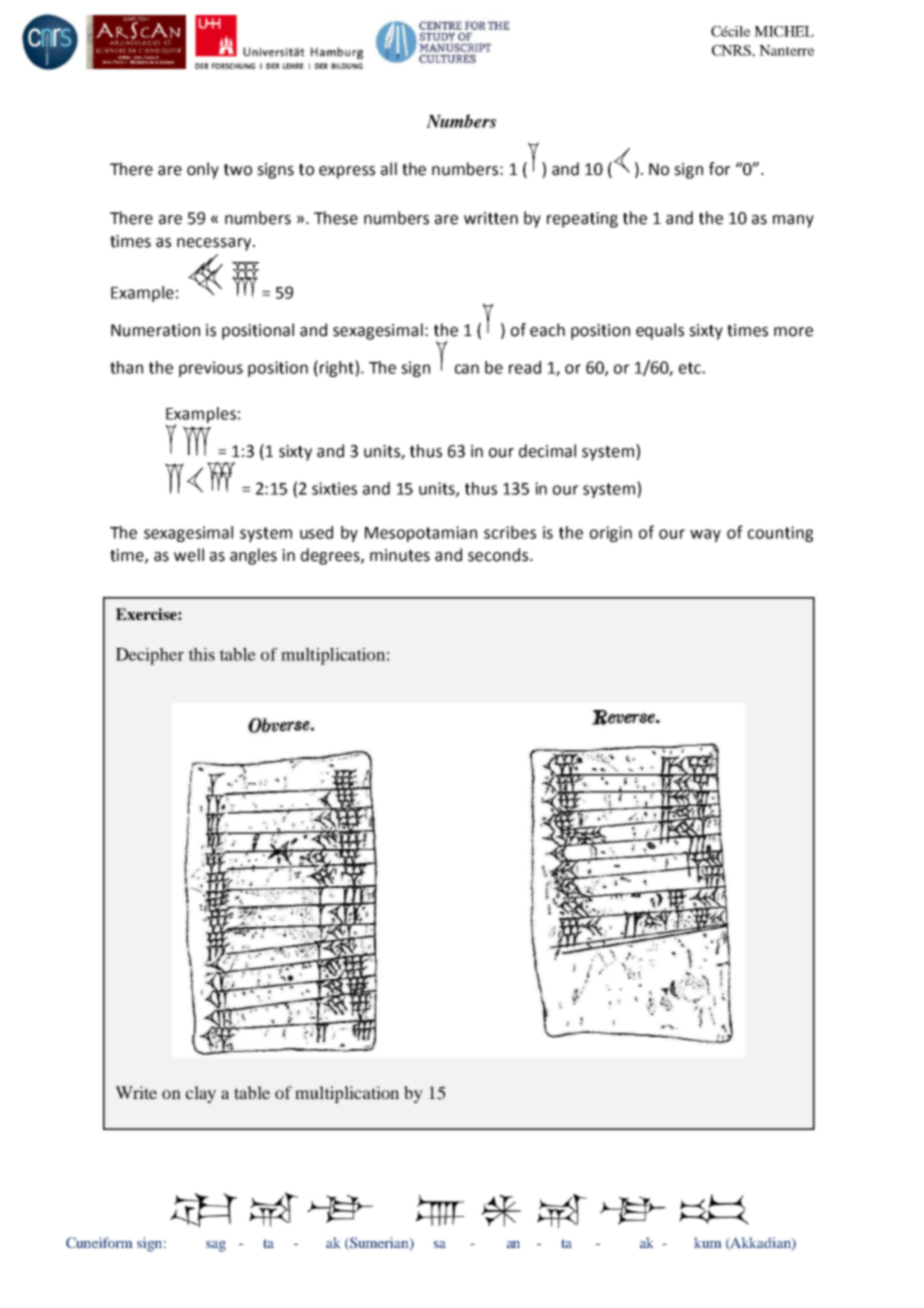  What do you see at coordinates (400, 555) in the image?
I see `minutes` at bounding box center [400, 555].
